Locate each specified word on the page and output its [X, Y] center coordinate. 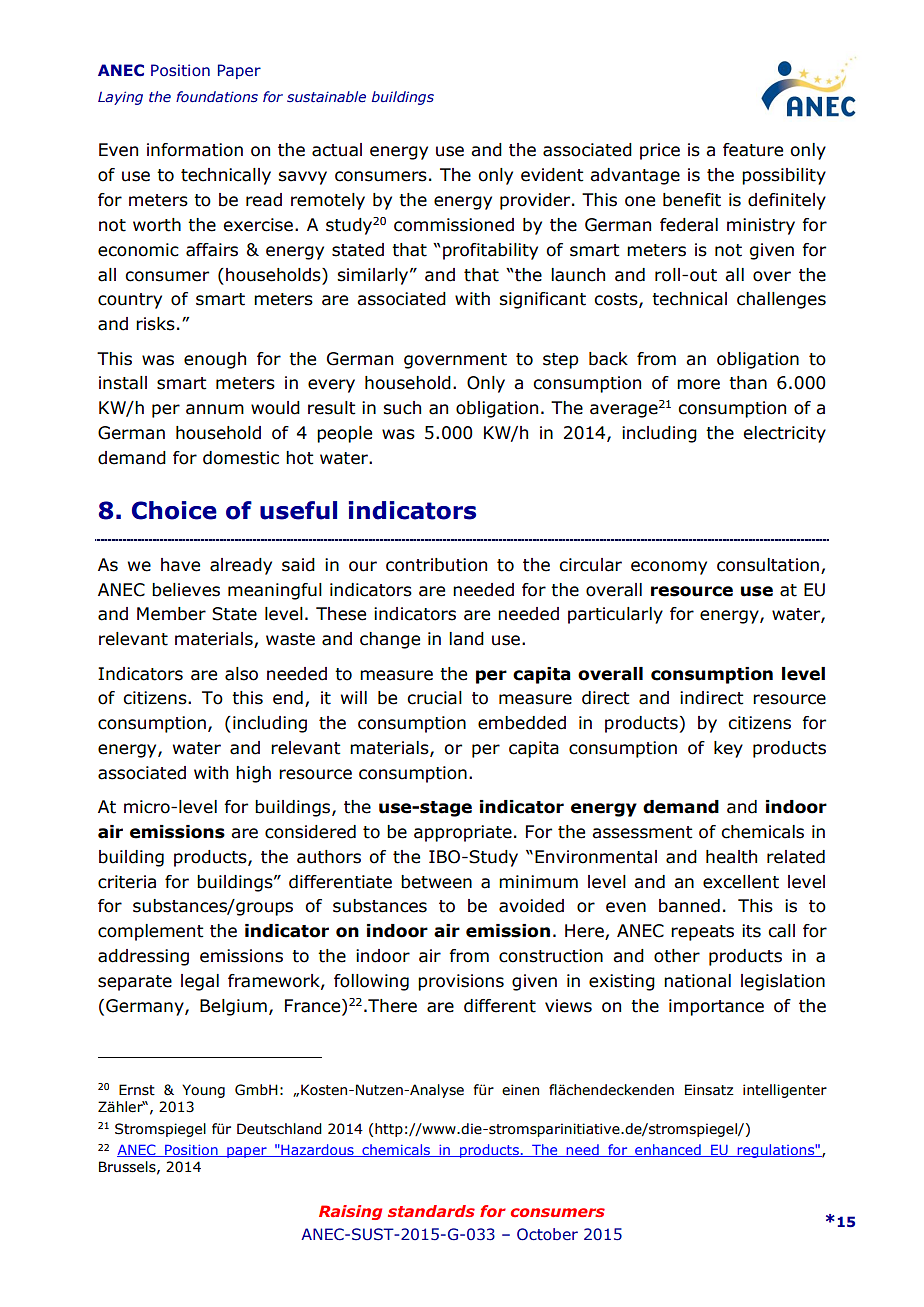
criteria [127, 882]
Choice [174, 510]
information [195, 150]
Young [203, 1091]
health [731, 857]
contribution [436, 565]
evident [552, 175]
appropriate [463, 833]
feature [753, 150]
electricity [784, 434]
